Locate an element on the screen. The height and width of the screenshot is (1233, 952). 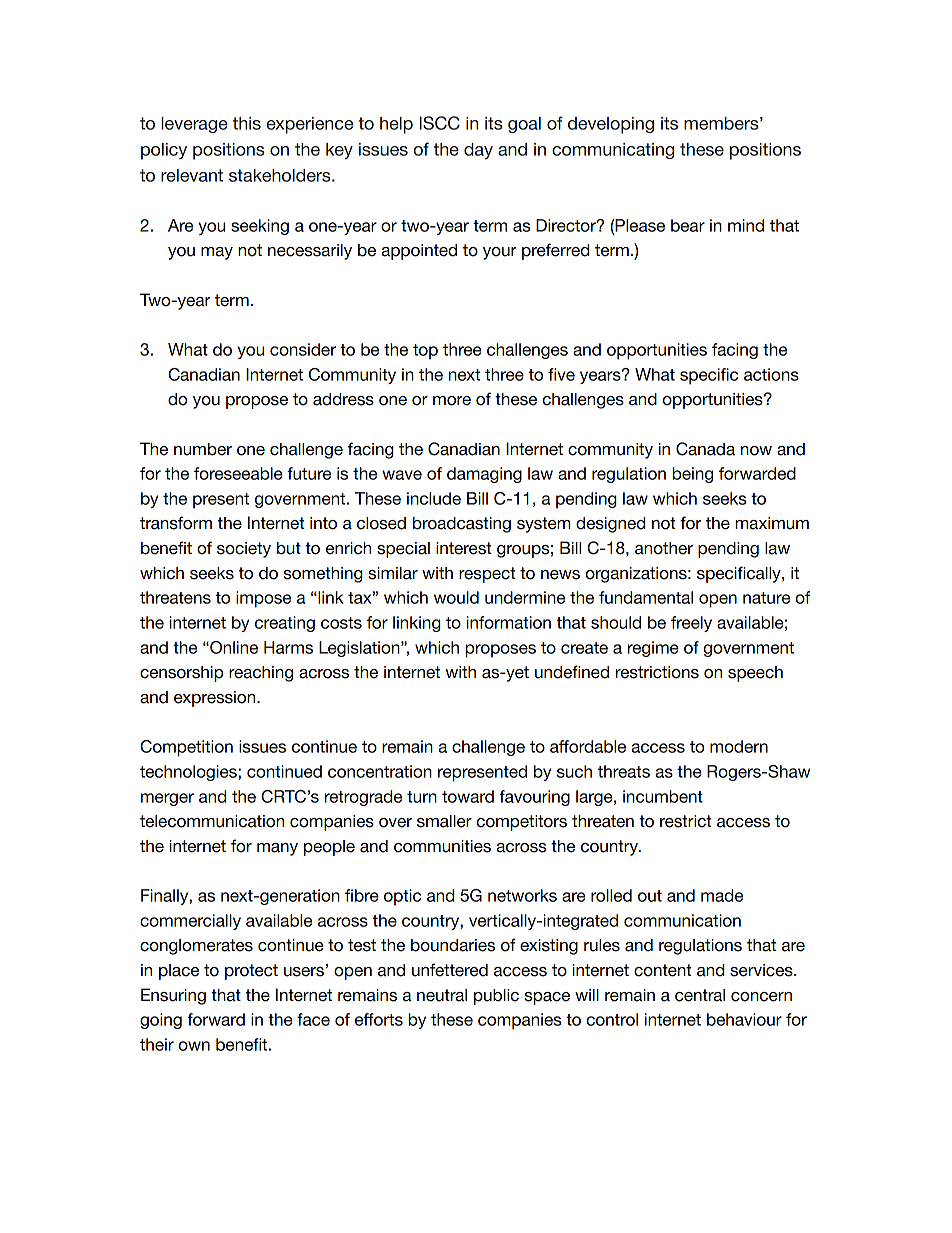
consider is located at coordinates (303, 349).
